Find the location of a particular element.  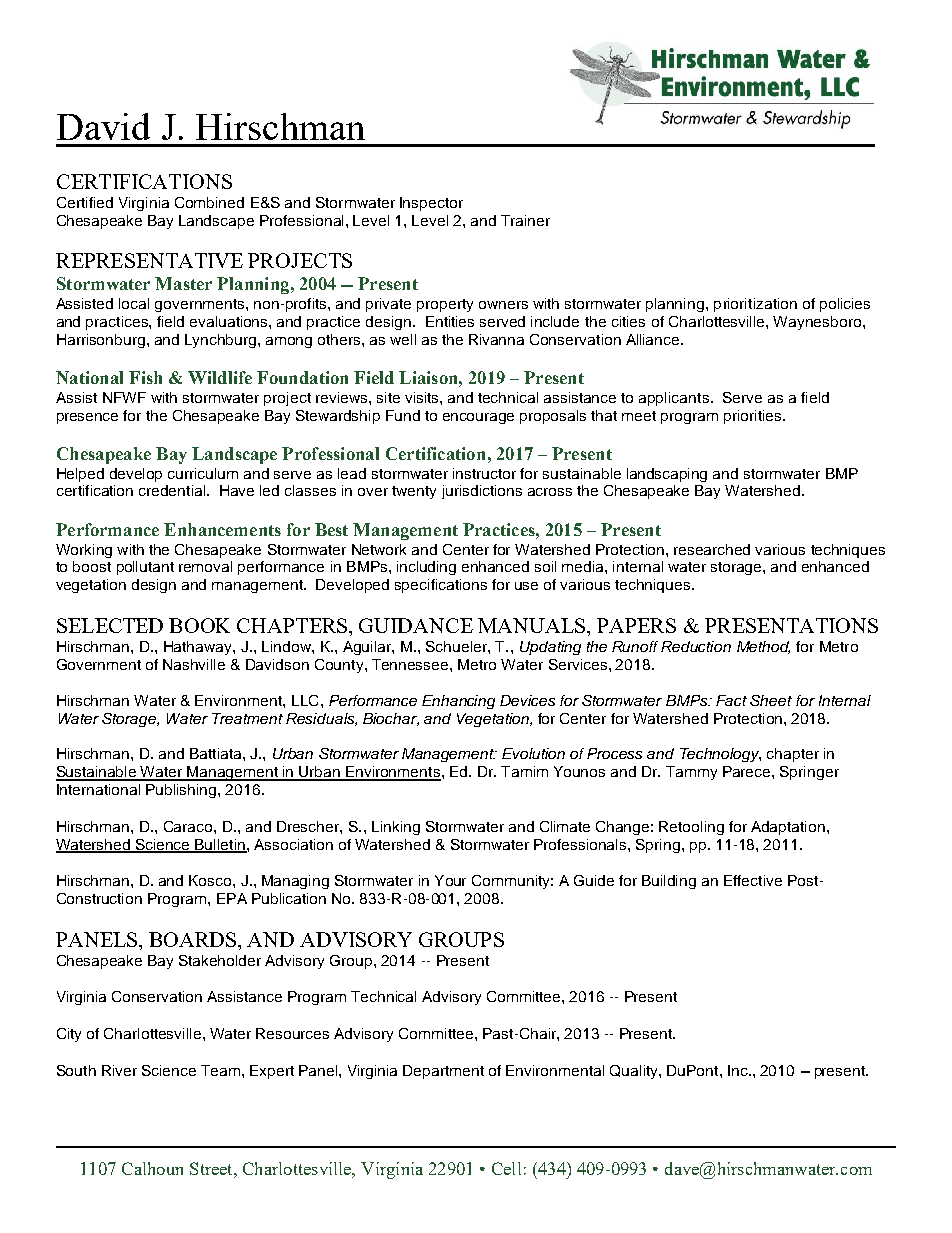

Adaptation is located at coordinates (788, 828).
